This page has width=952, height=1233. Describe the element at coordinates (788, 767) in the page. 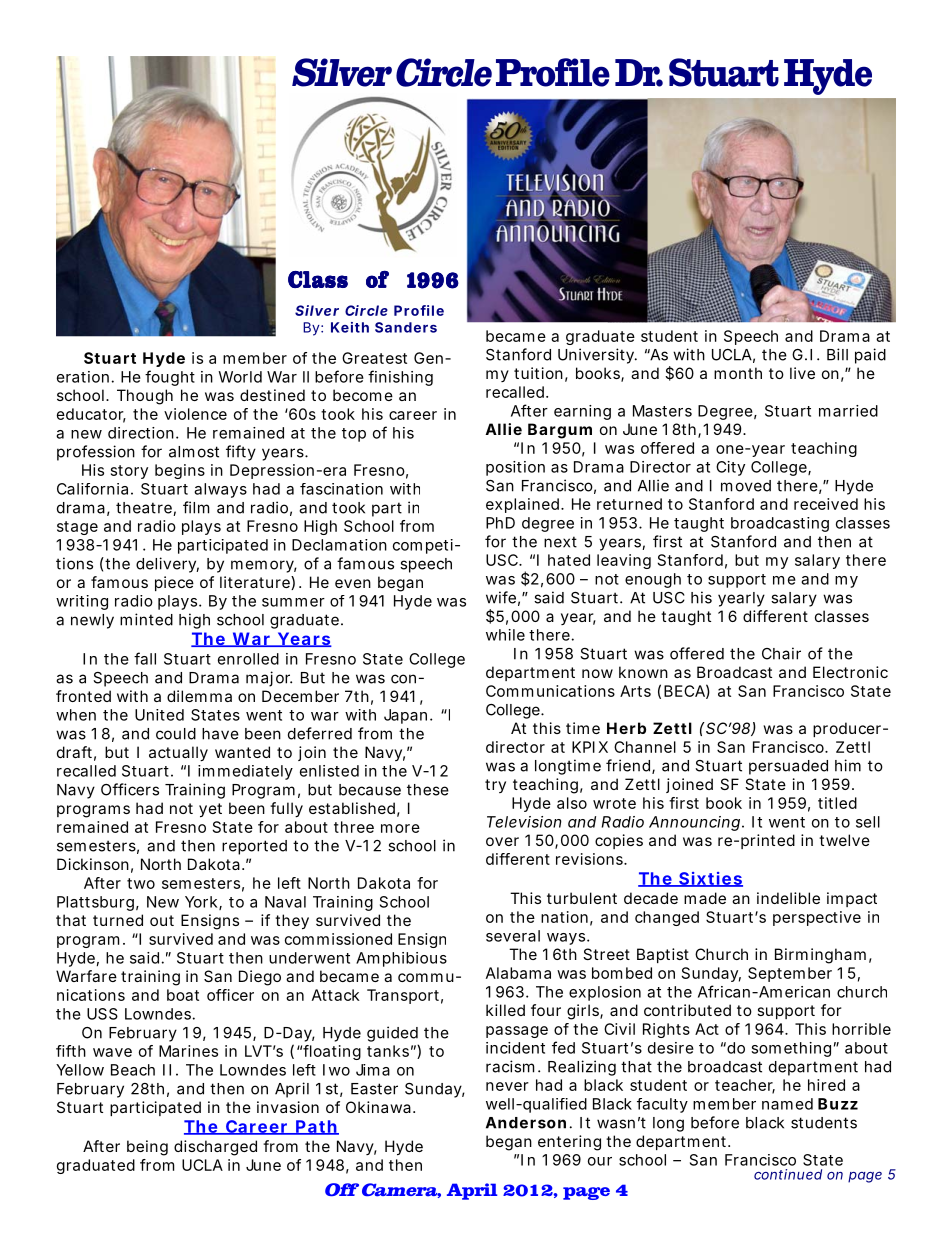

I see `persuaded` at that location.
